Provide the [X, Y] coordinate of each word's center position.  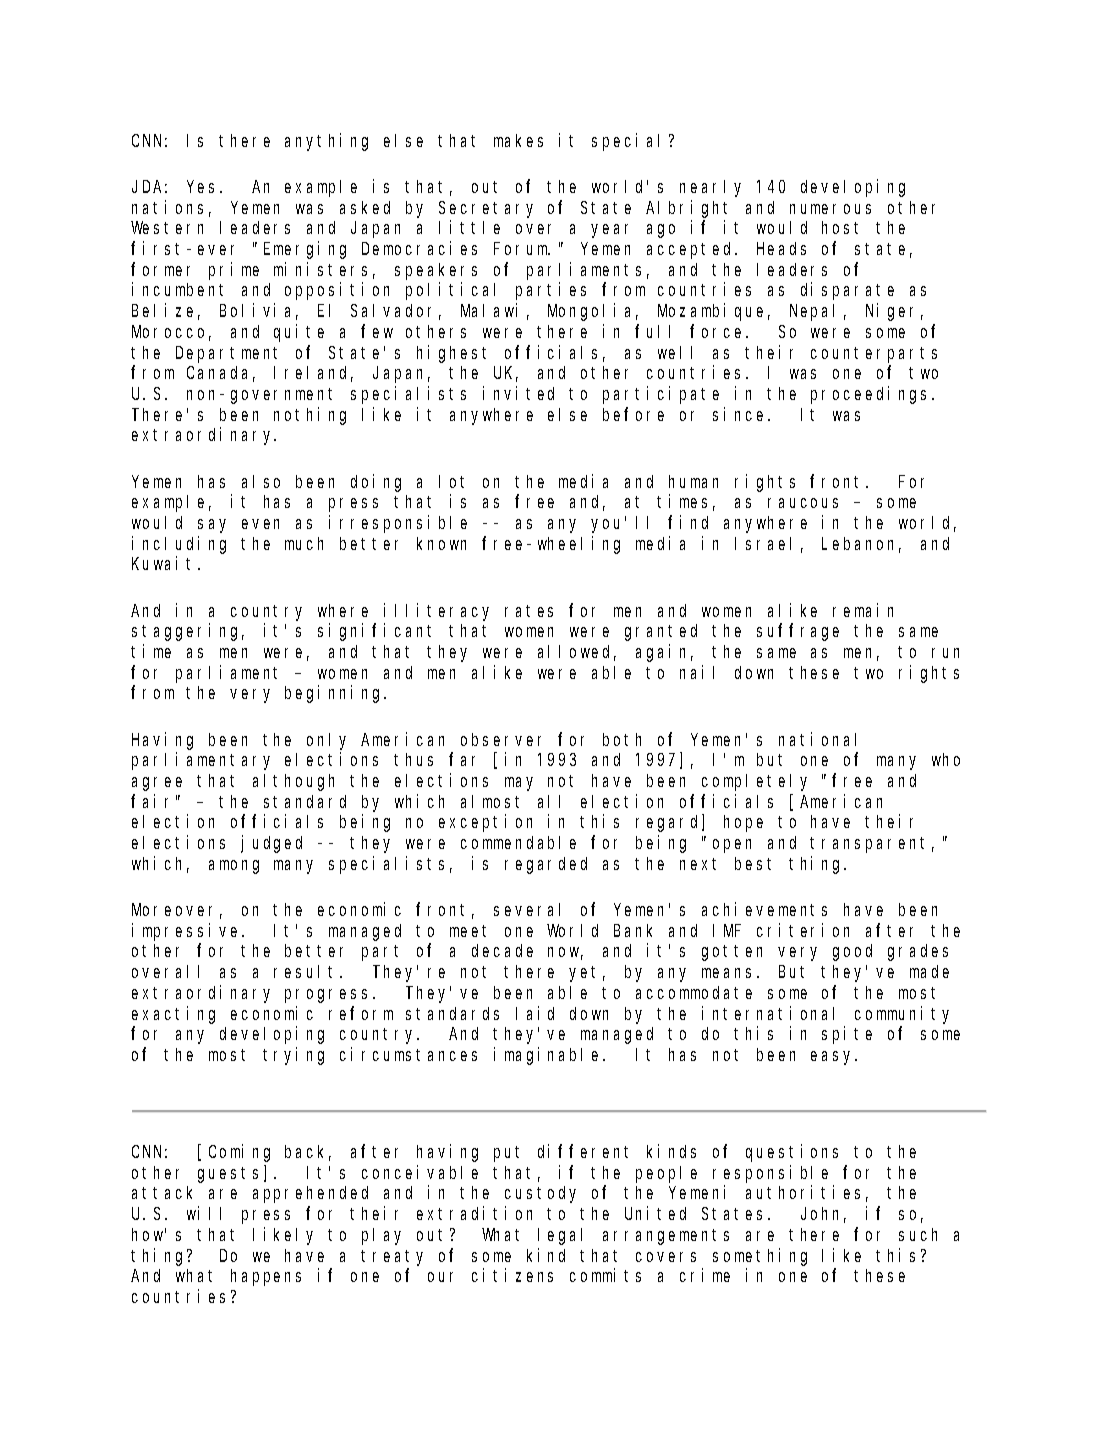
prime [234, 271]
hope [743, 823]
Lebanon [861, 545]
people [666, 1174]
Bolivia [259, 311]
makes [518, 140]
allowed [577, 653]
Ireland [313, 374]
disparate [847, 291]
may [519, 784]
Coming [239, 1153]
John [823, 1215]
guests [228, 1175]
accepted [691, 250]
